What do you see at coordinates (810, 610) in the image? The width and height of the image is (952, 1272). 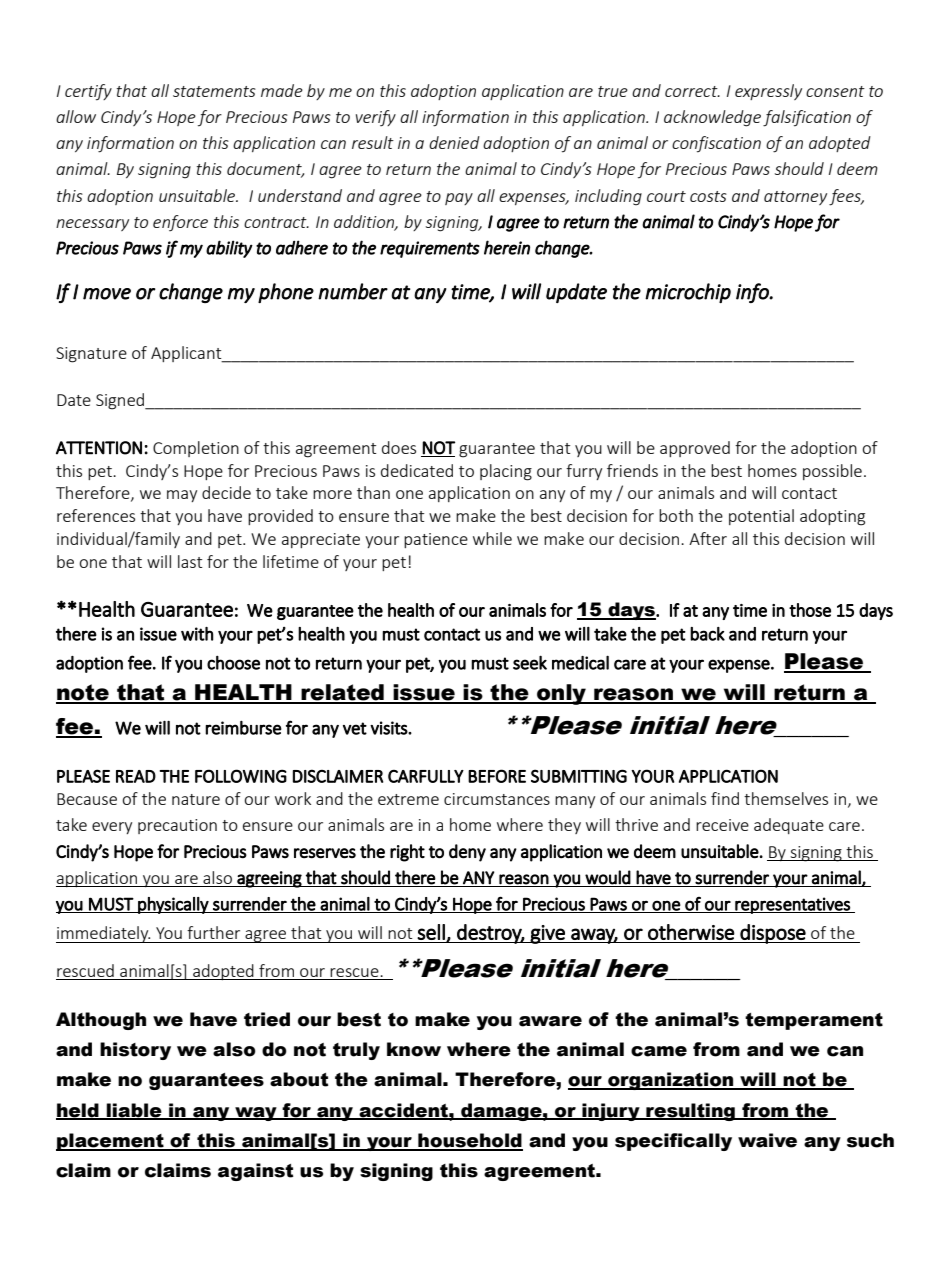 I see `those` at bounding box center [810, 610].
